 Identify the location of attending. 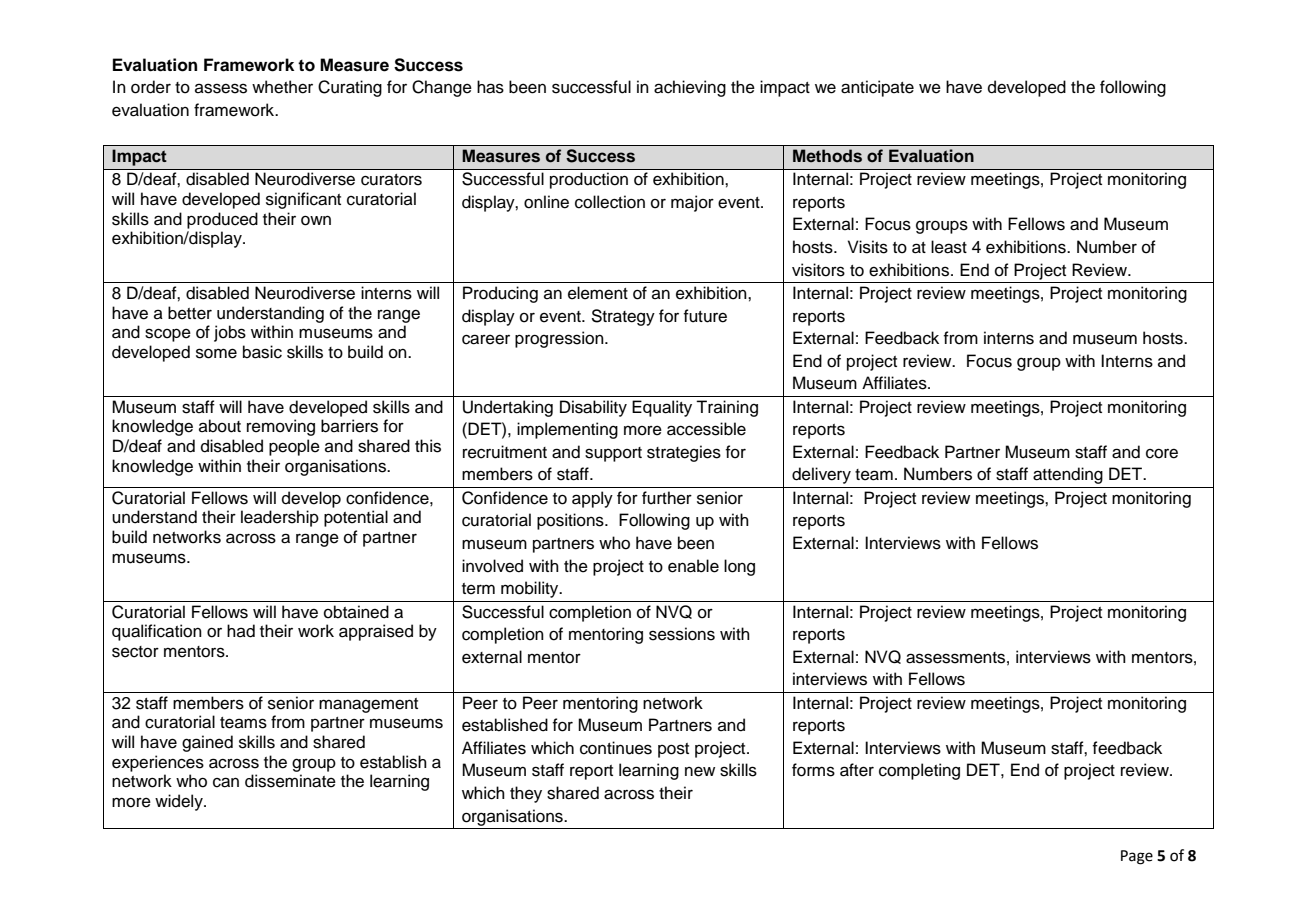
(1068, 475).
